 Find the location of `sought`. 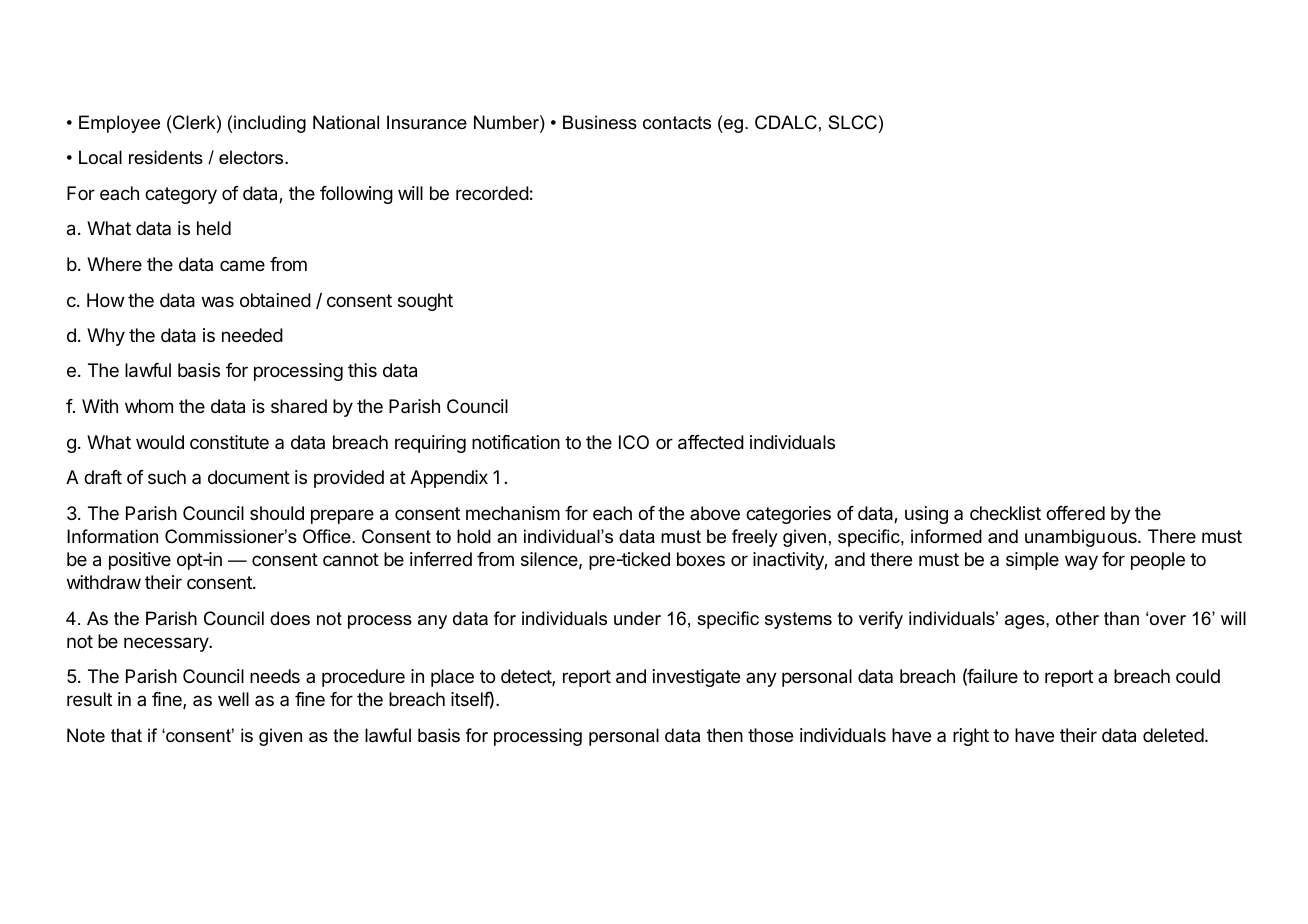

sought is located at coordinates (425, 302).
